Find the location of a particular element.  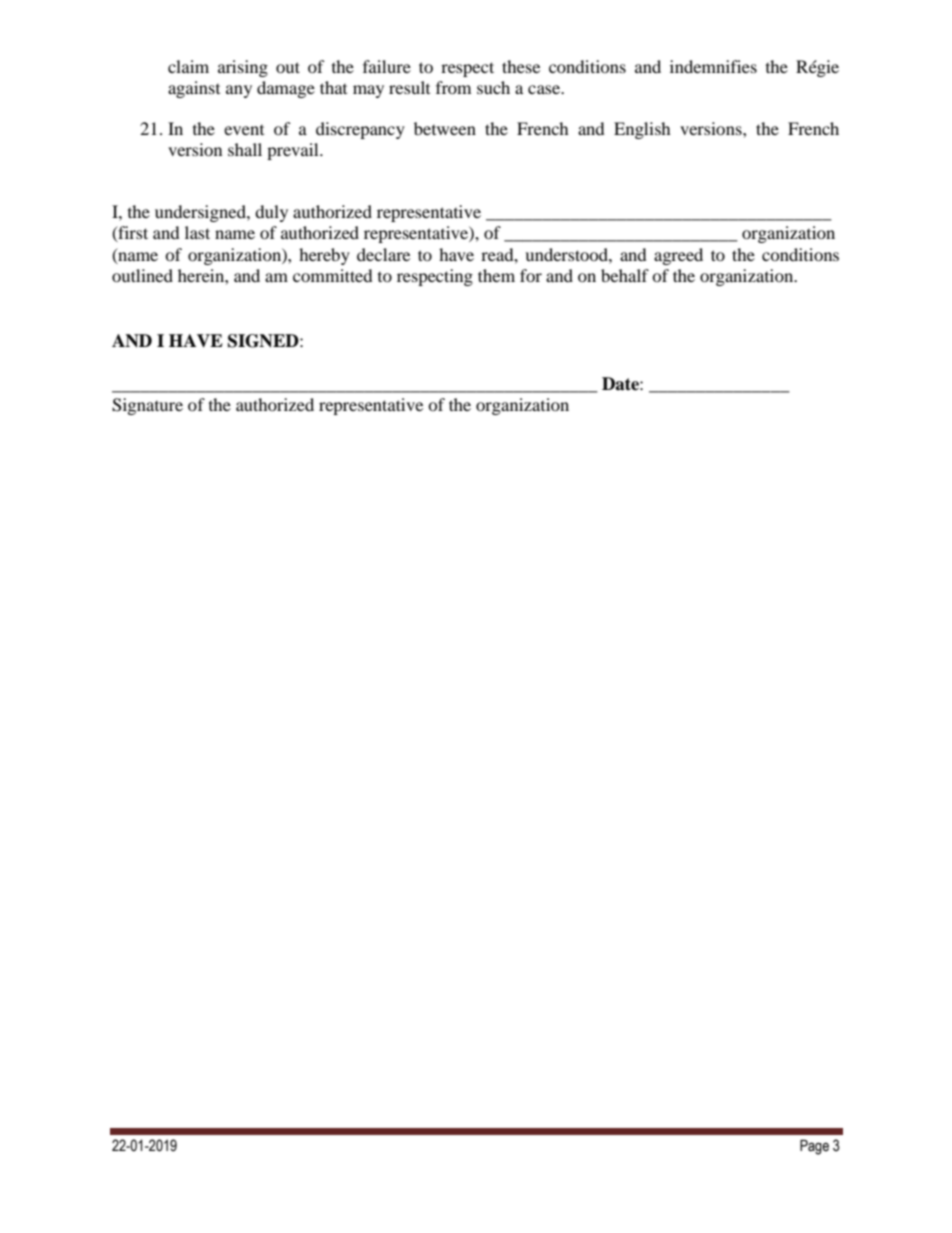

Page is located at coordinates (814, 1147).
